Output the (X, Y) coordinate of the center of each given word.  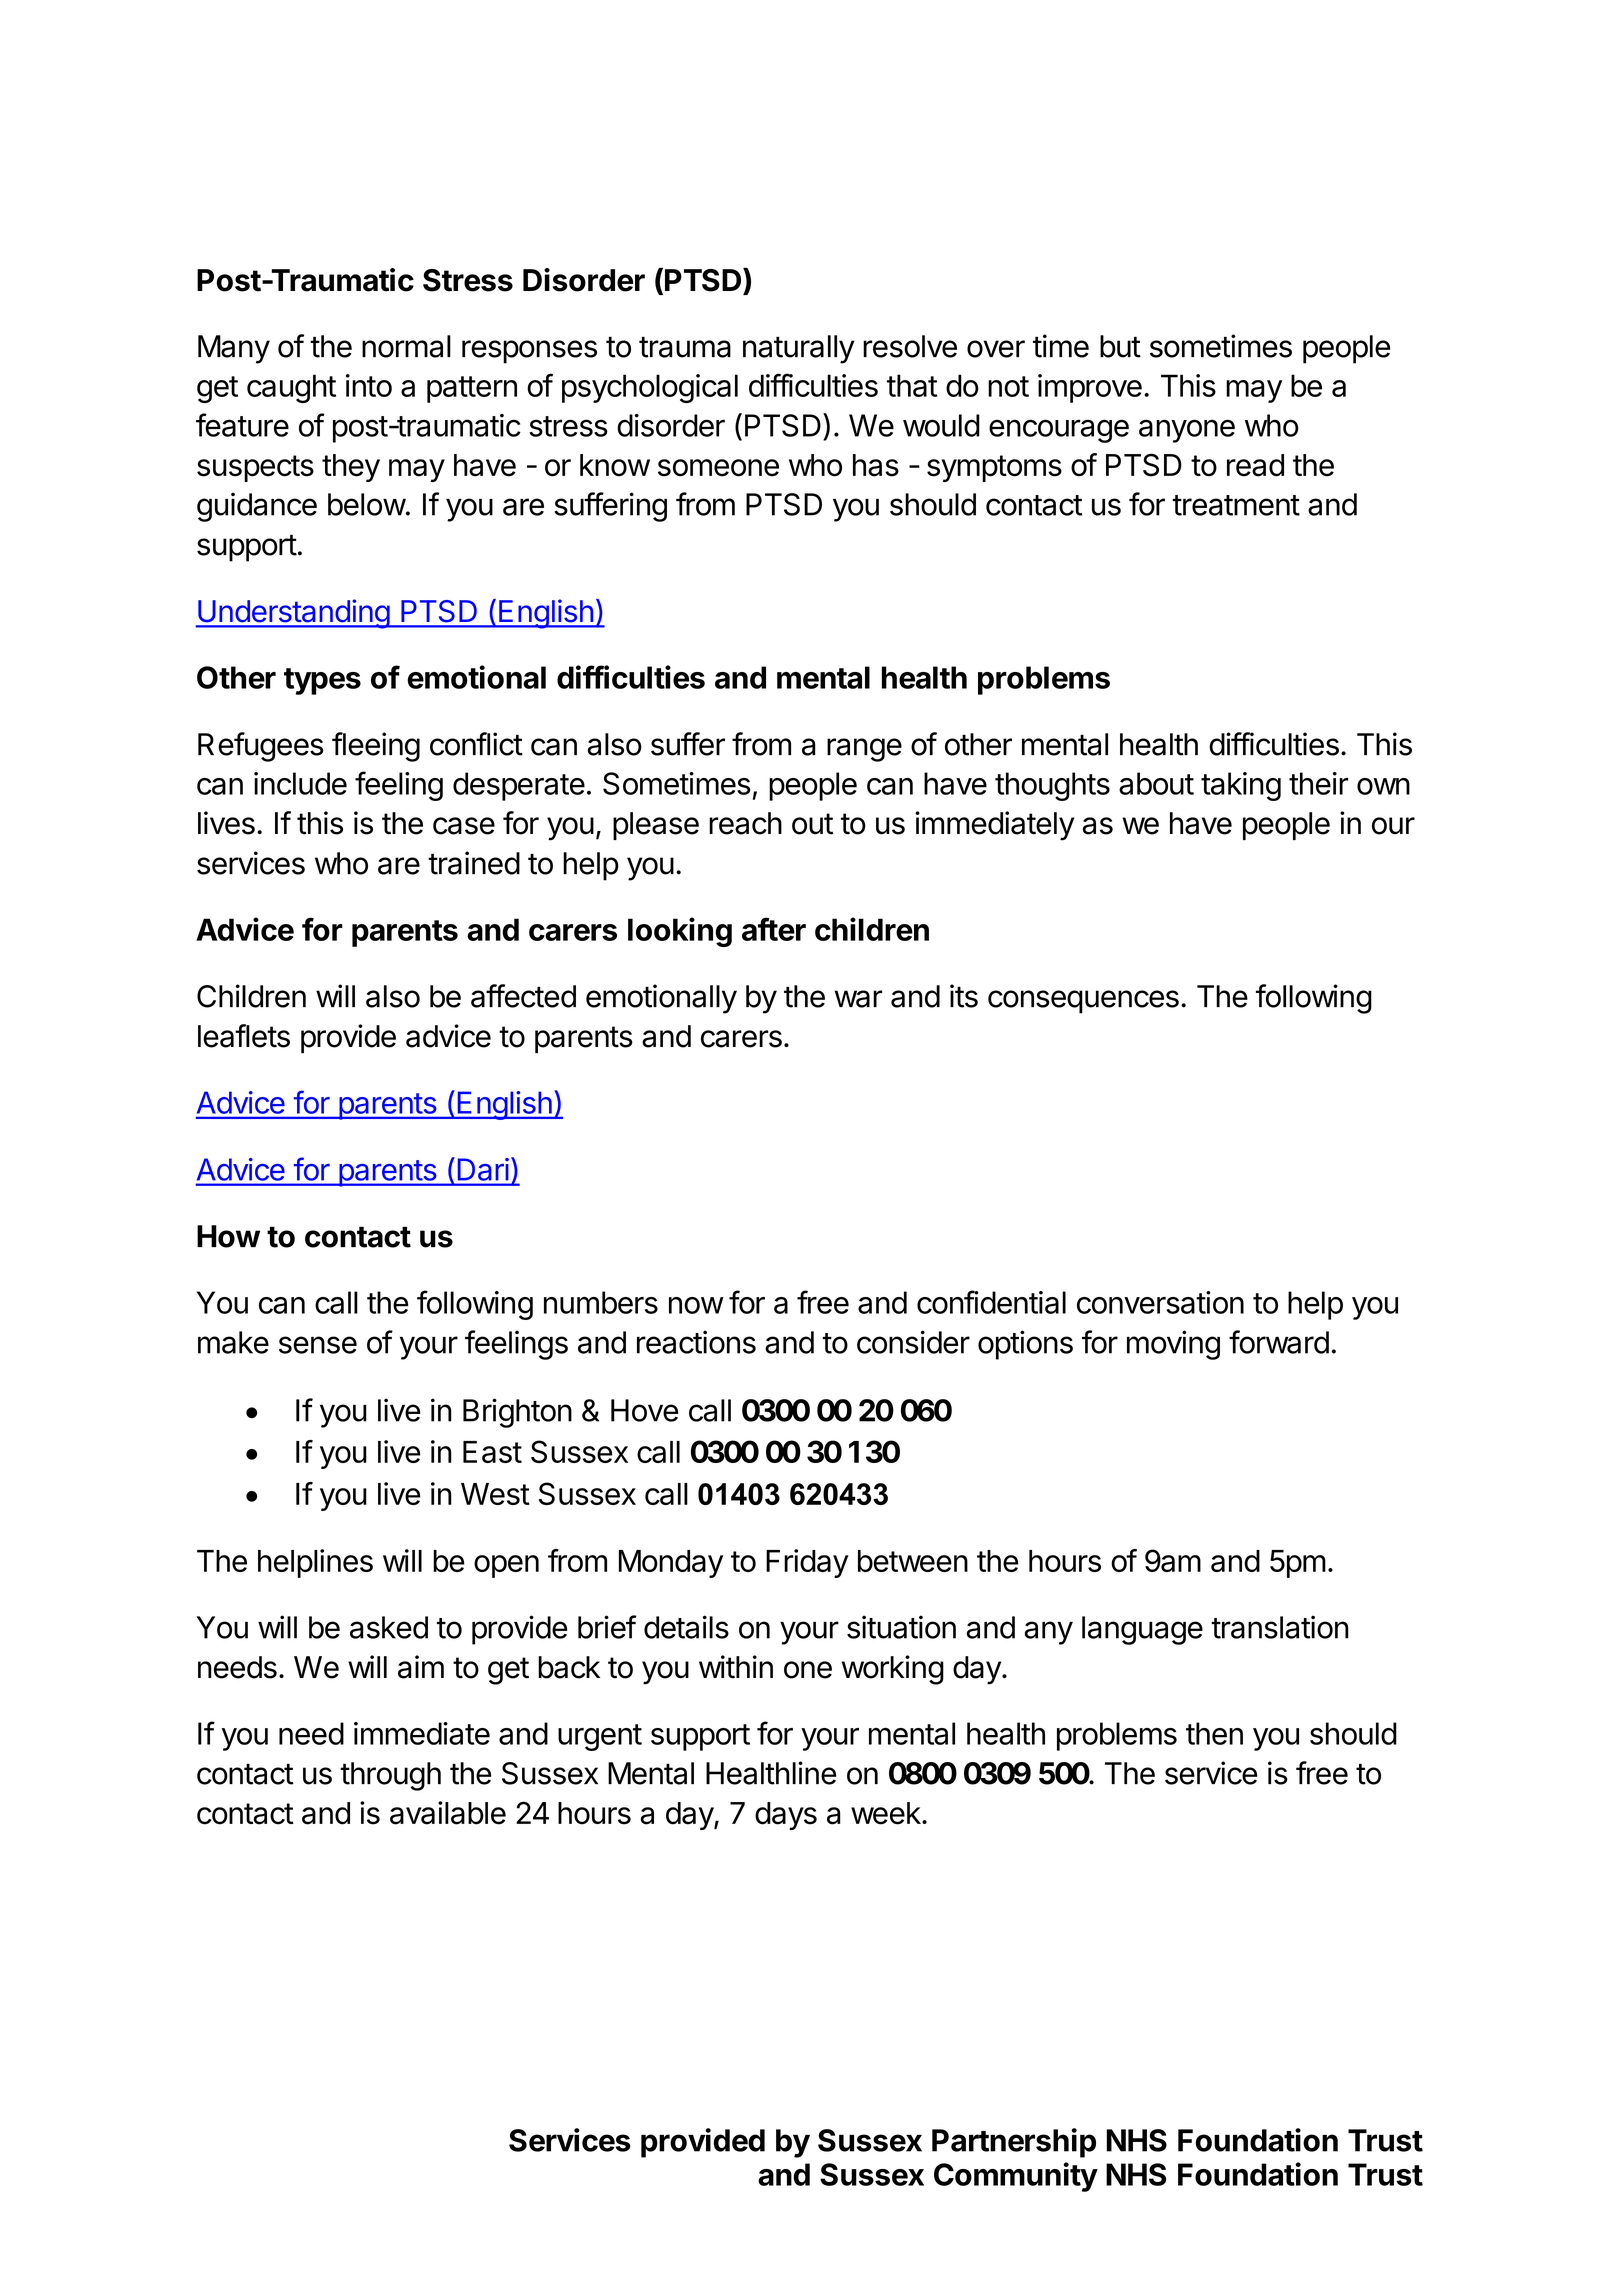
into (369, 385)
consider (913, 1342)
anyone (1187, 431)
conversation (1160, 1302)
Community (1016, 2177)
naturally (799, 349)
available (448, 1813)
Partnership (1014, 2143)
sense (318, 1345)
